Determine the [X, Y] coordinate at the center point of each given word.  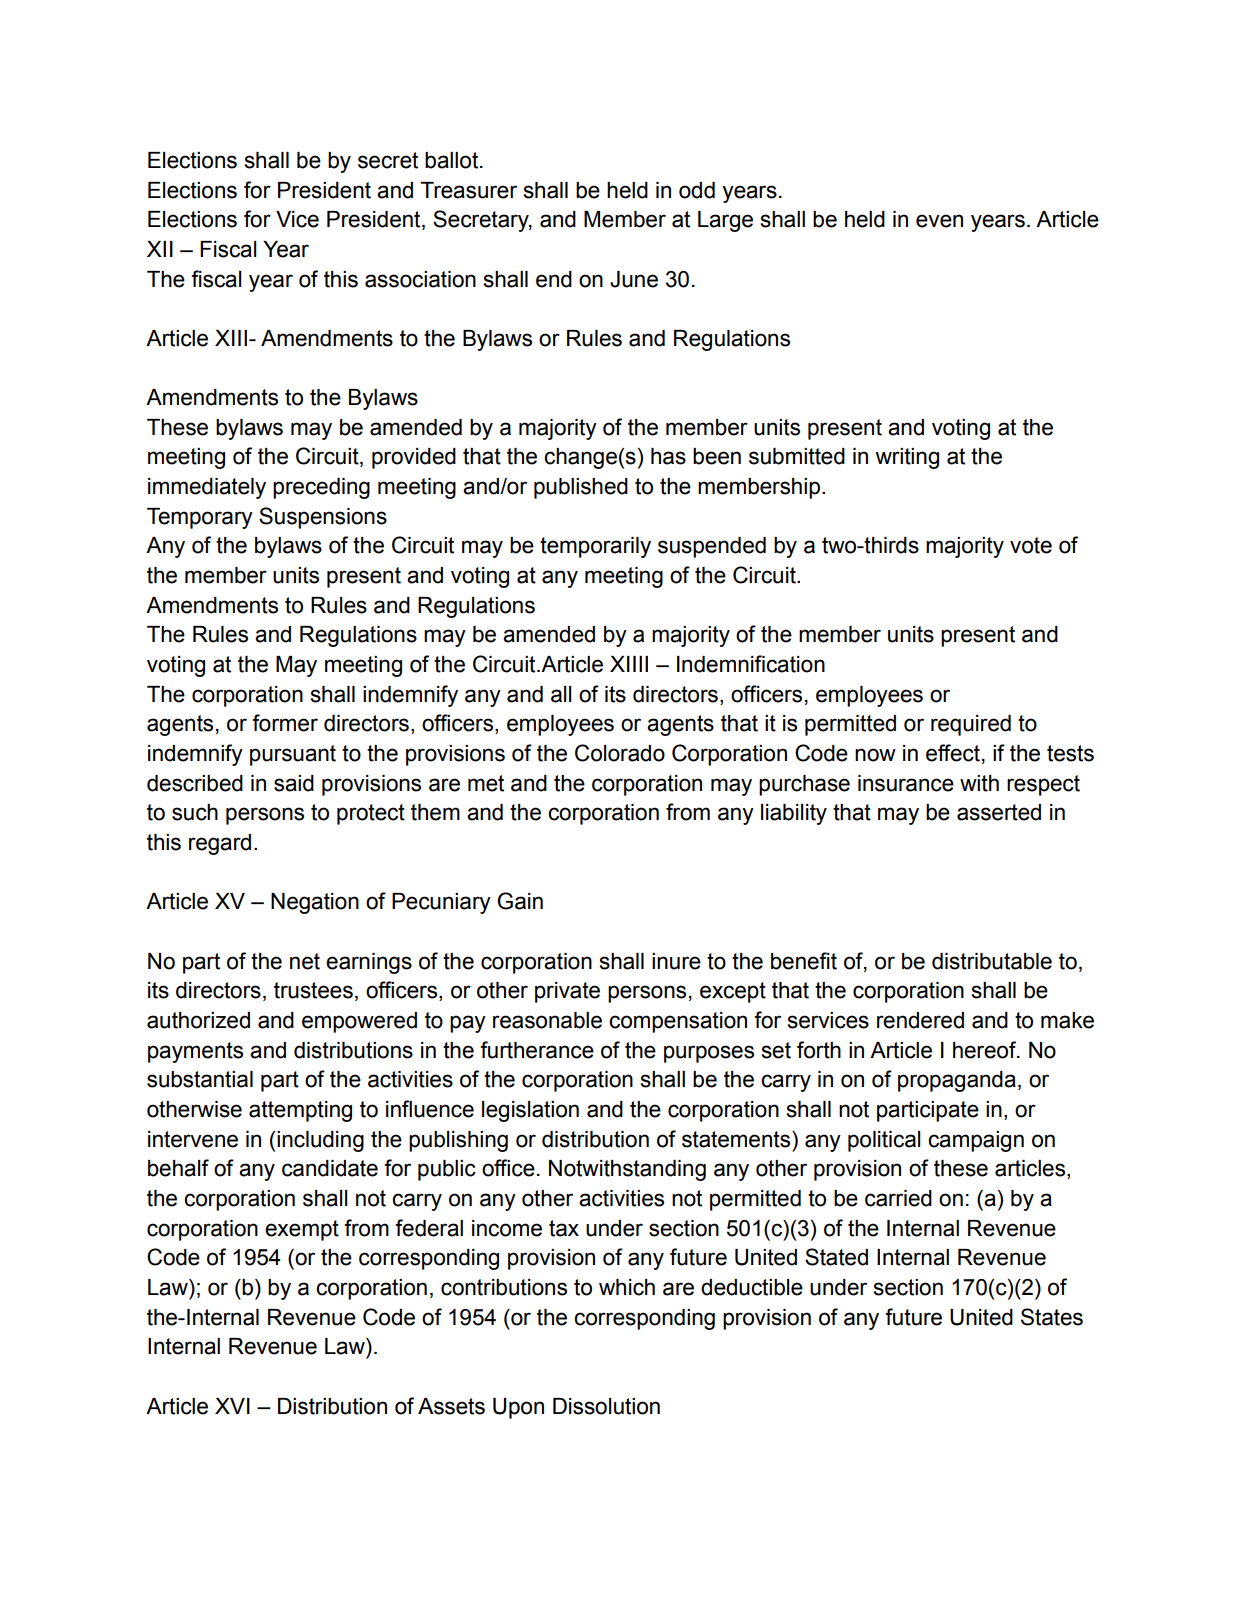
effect [953, 753]
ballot [453, 160]
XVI [232, 1406]
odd [697, 190]
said [294, 783]
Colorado [620, 753]
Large [725, 221]
